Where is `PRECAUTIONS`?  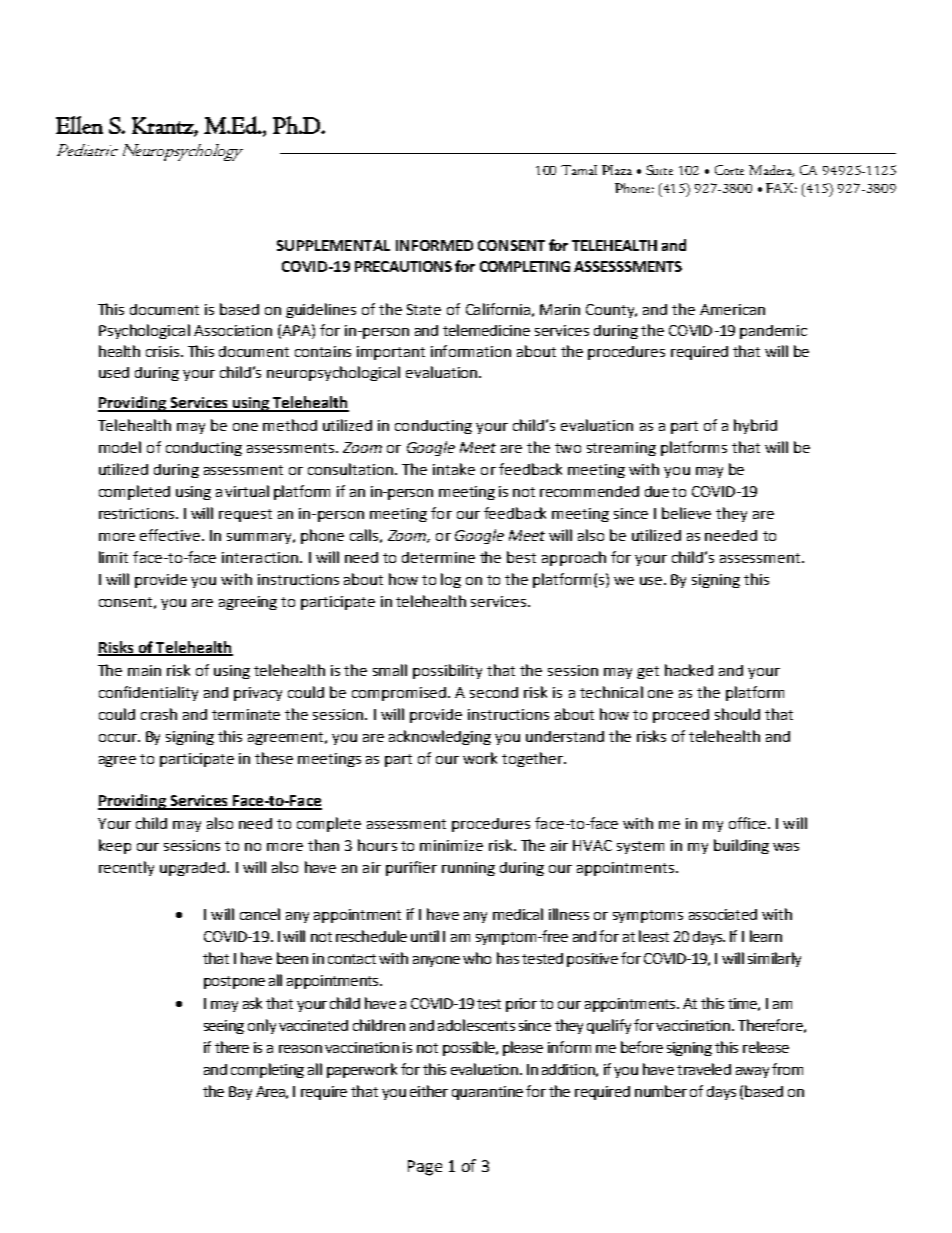
PRECAUTIONS is located at coordinates (403, 266).
